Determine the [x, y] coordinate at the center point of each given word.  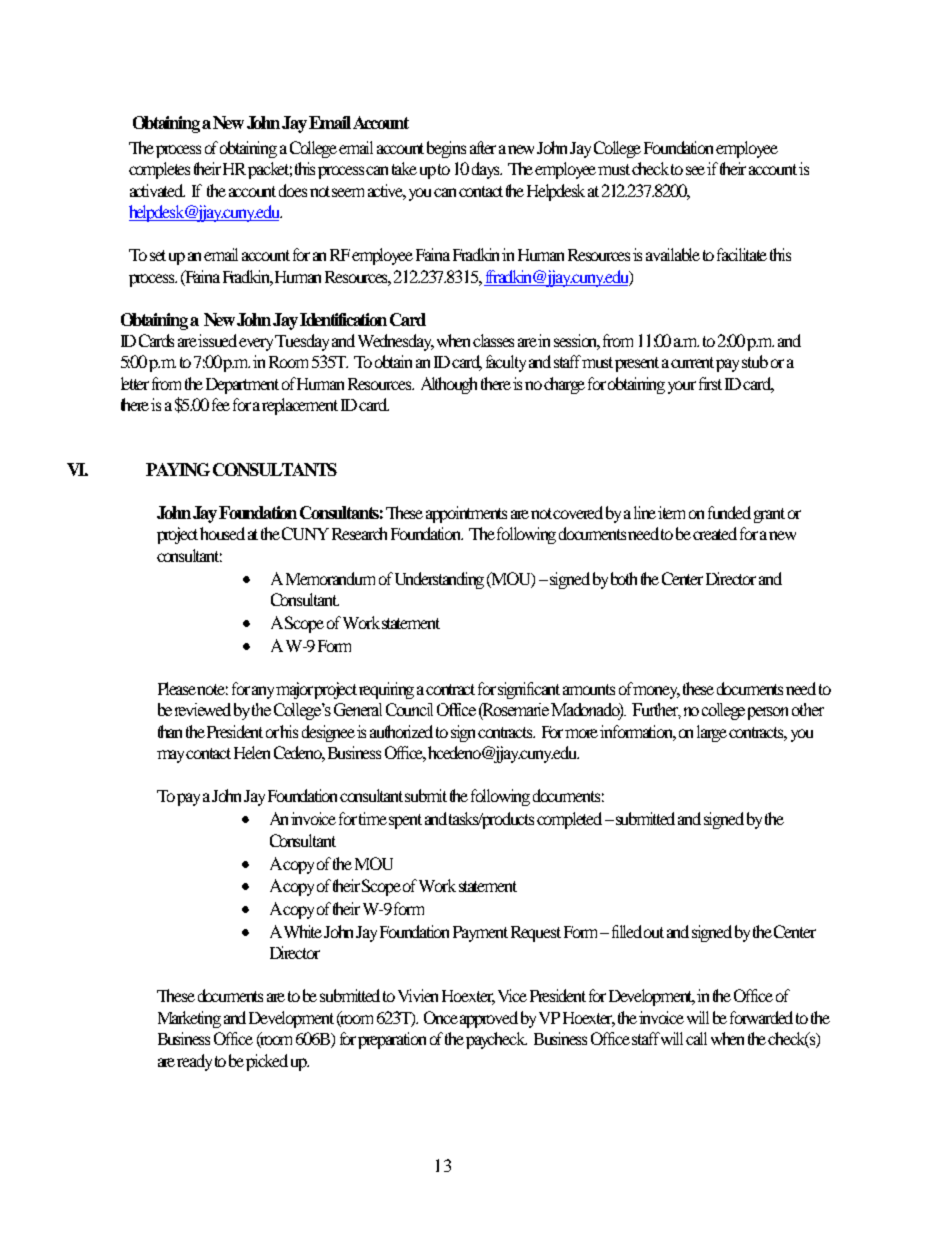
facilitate [742, 254]
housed [222, 533]
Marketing [189, 1019]
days [487, 170]
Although [449, 385]
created [715, 533]
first [710, 383]
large [712, 733]
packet [270, 170]
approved [489, 1019]
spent [405, 821]
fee [221, 404]
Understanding [439, 580]
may [172, 756]
